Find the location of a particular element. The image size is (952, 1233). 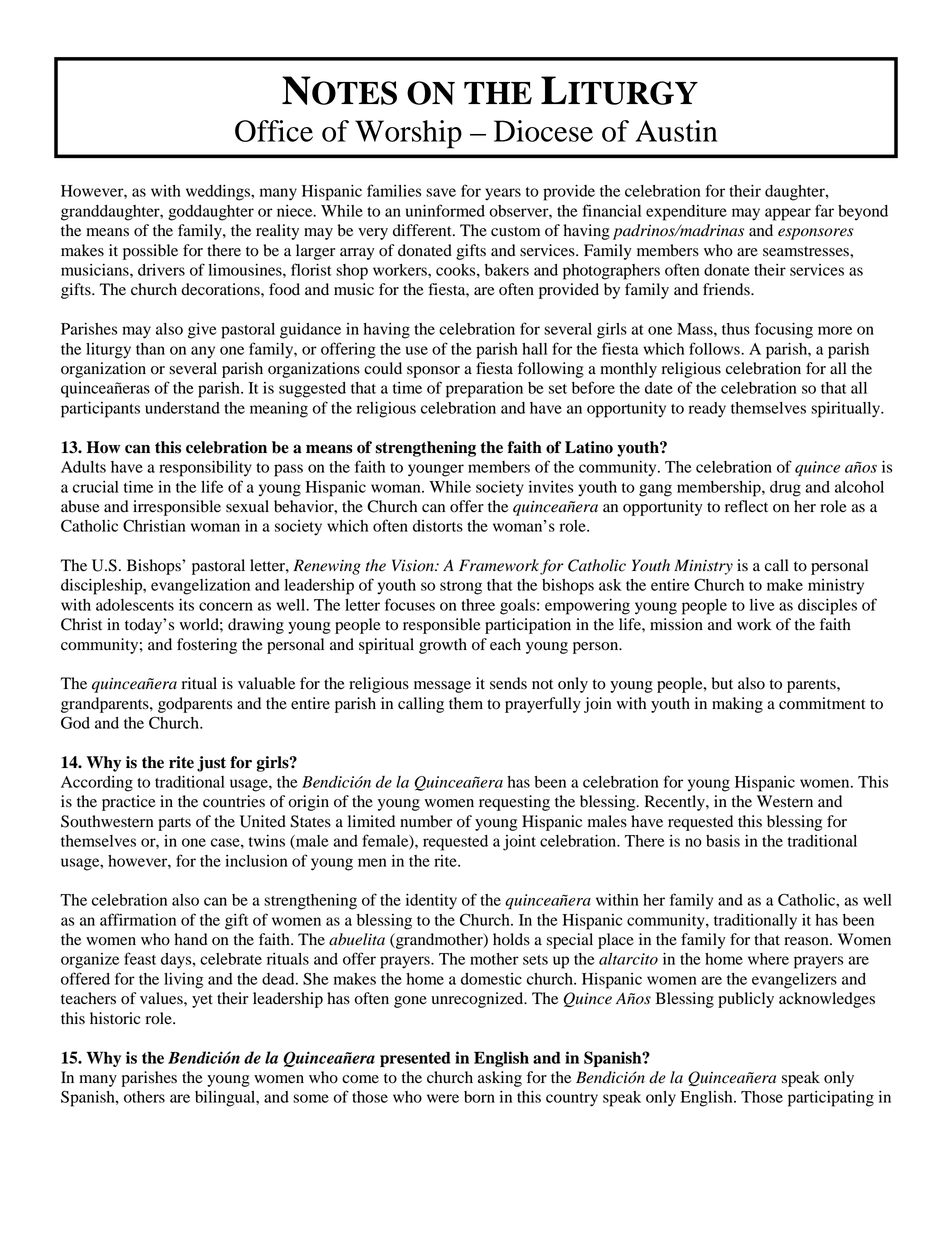

appear is located at coordinates (788, 214).
